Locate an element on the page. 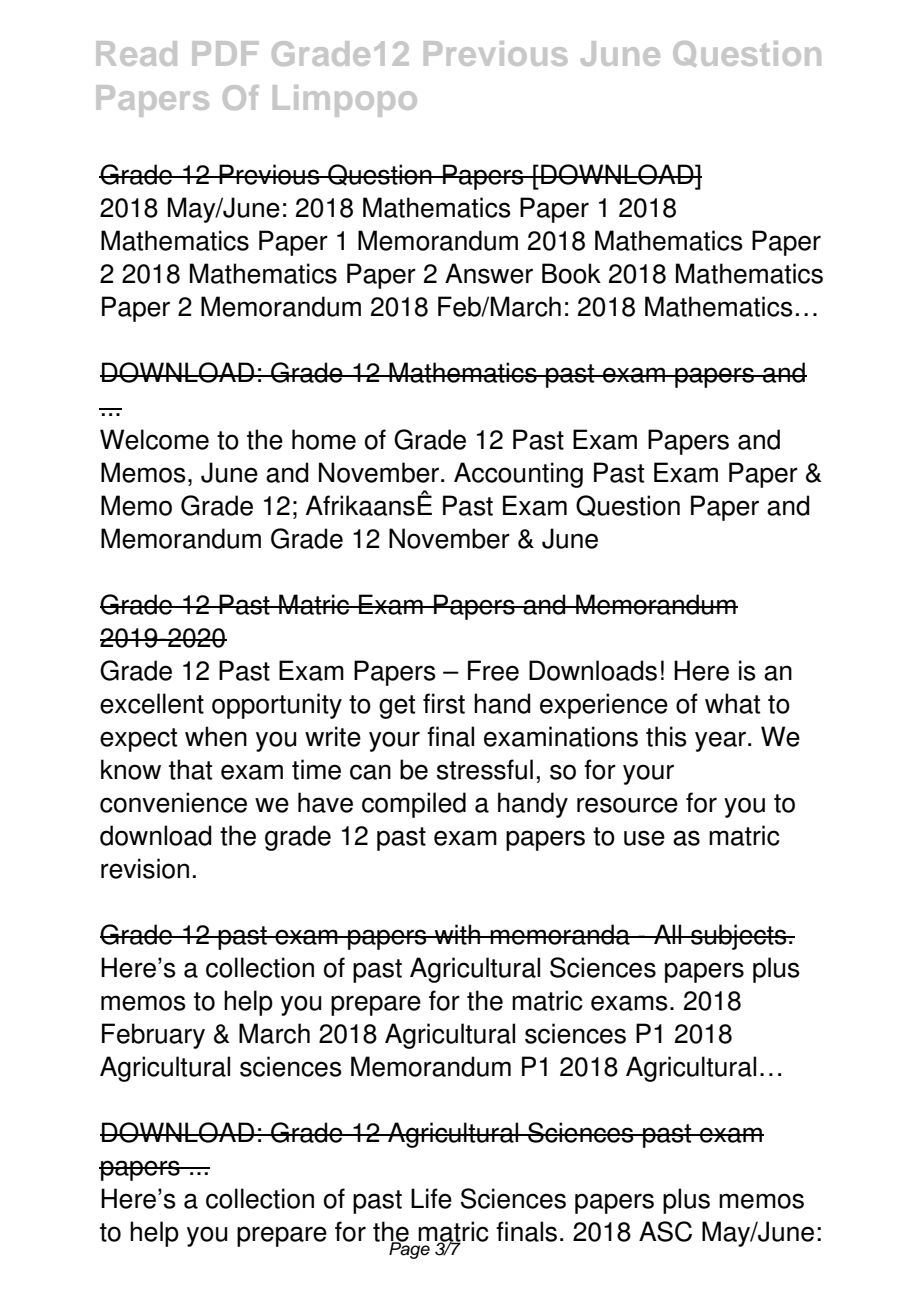 The image size is (924, 1311). experience is located at coordinates (604, 706).
